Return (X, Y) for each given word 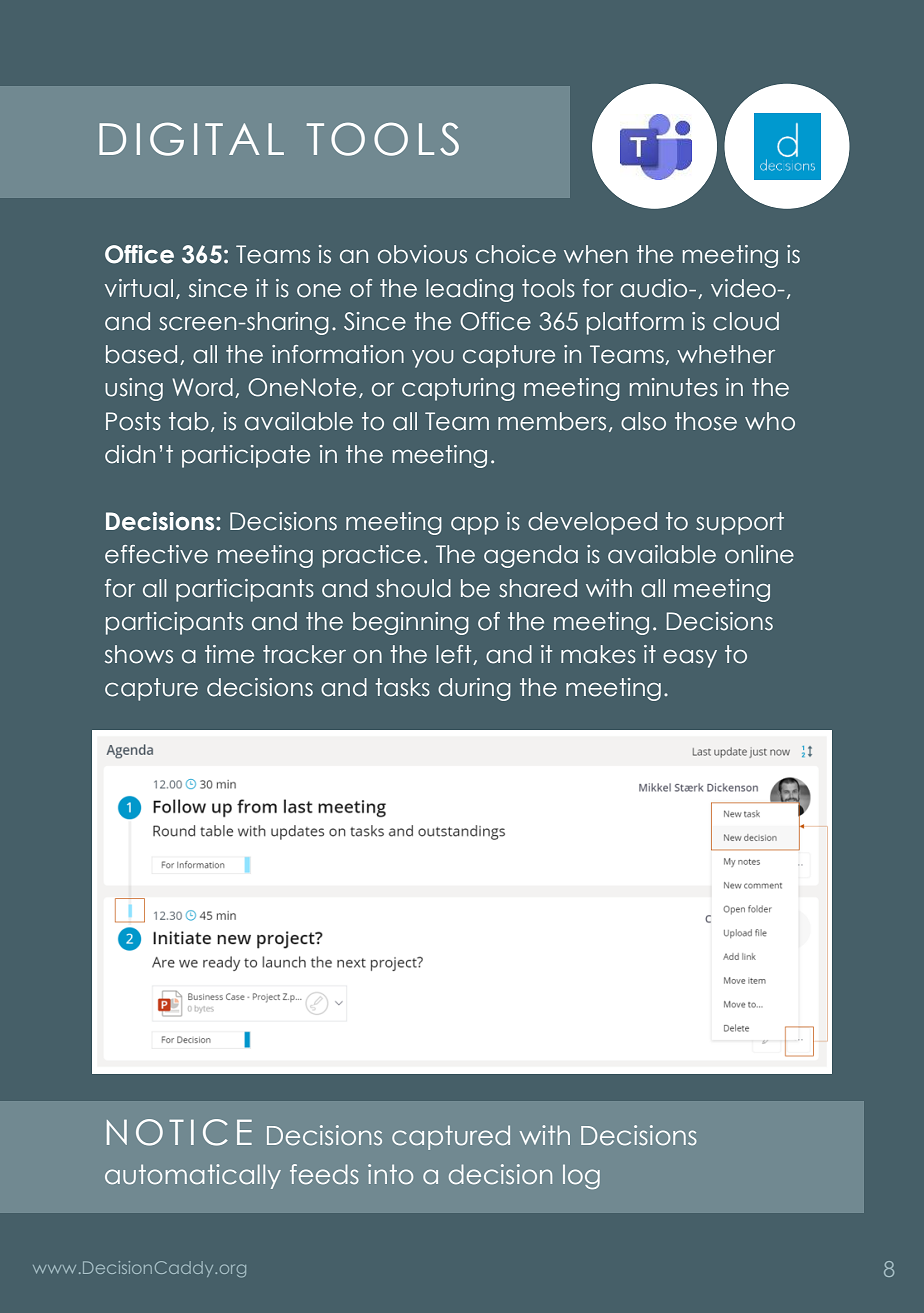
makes (598, 654)
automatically (193, 1176)
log (581, 1176)
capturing (458, 389)
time (229, 654)
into (390, 1174)
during (474, 689)
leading (469, 290)
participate (246, 456)
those (706, 421)
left (455, 655)
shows (139, 654)
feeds (324, 1174)
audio (655, 288)
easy (690, 659)
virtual (139, 288)
